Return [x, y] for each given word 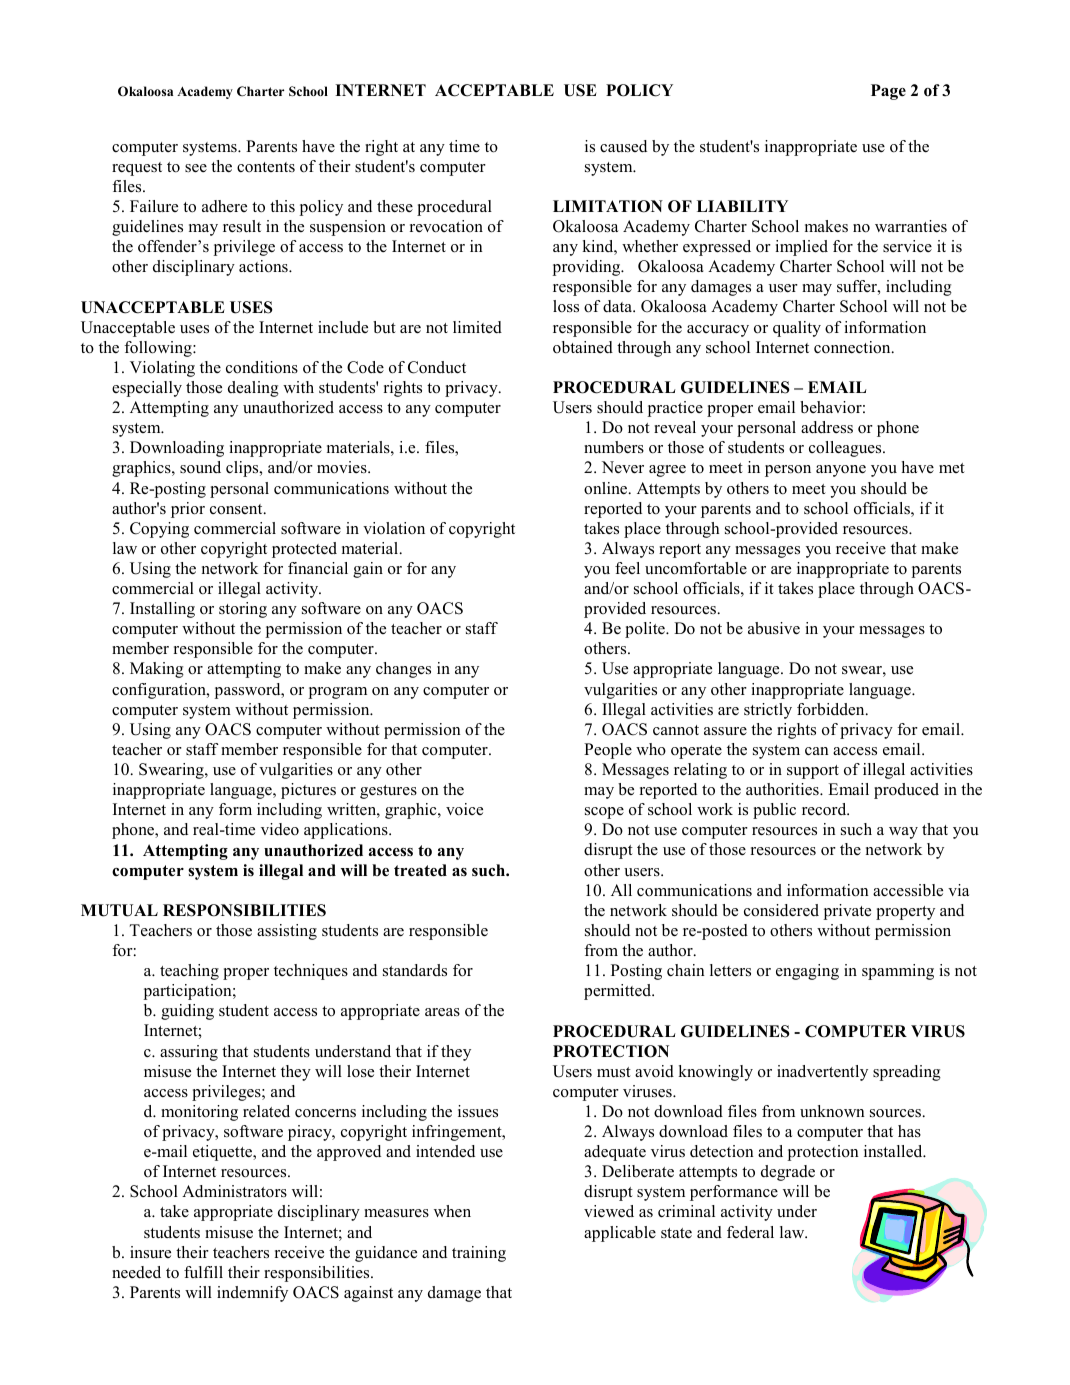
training [479, 1254]
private [847, 912]
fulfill [203, 1272]
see [196, 168]
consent [237, 509]
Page [888, 92]
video [280, 829]
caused [623, 146]
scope [604, 813]
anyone [841, 471]
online [607, 488]
